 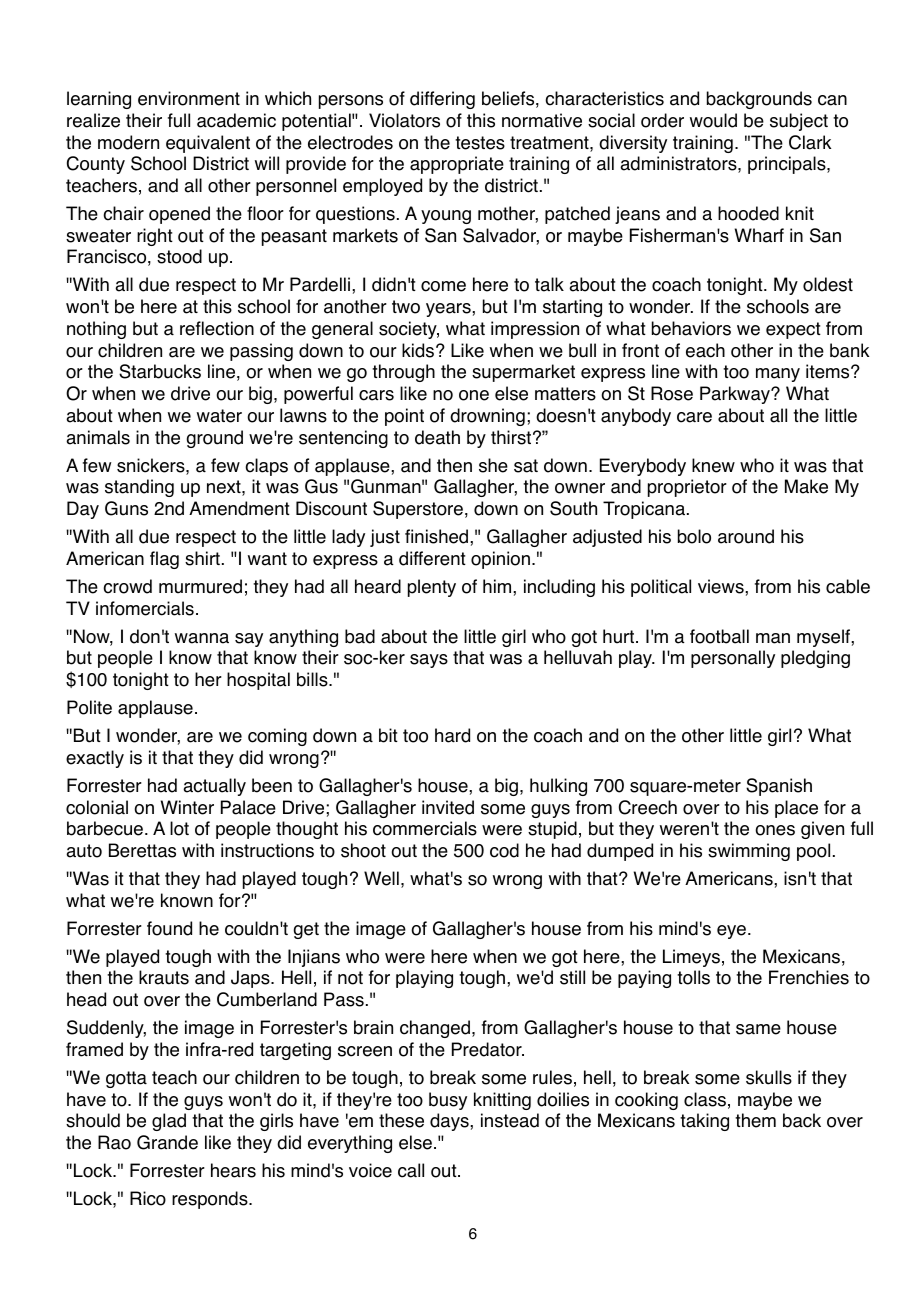 What do you see at coordinates (167, 1142) in the image?
I see `Grande` at bounding box center [167, 1142].
